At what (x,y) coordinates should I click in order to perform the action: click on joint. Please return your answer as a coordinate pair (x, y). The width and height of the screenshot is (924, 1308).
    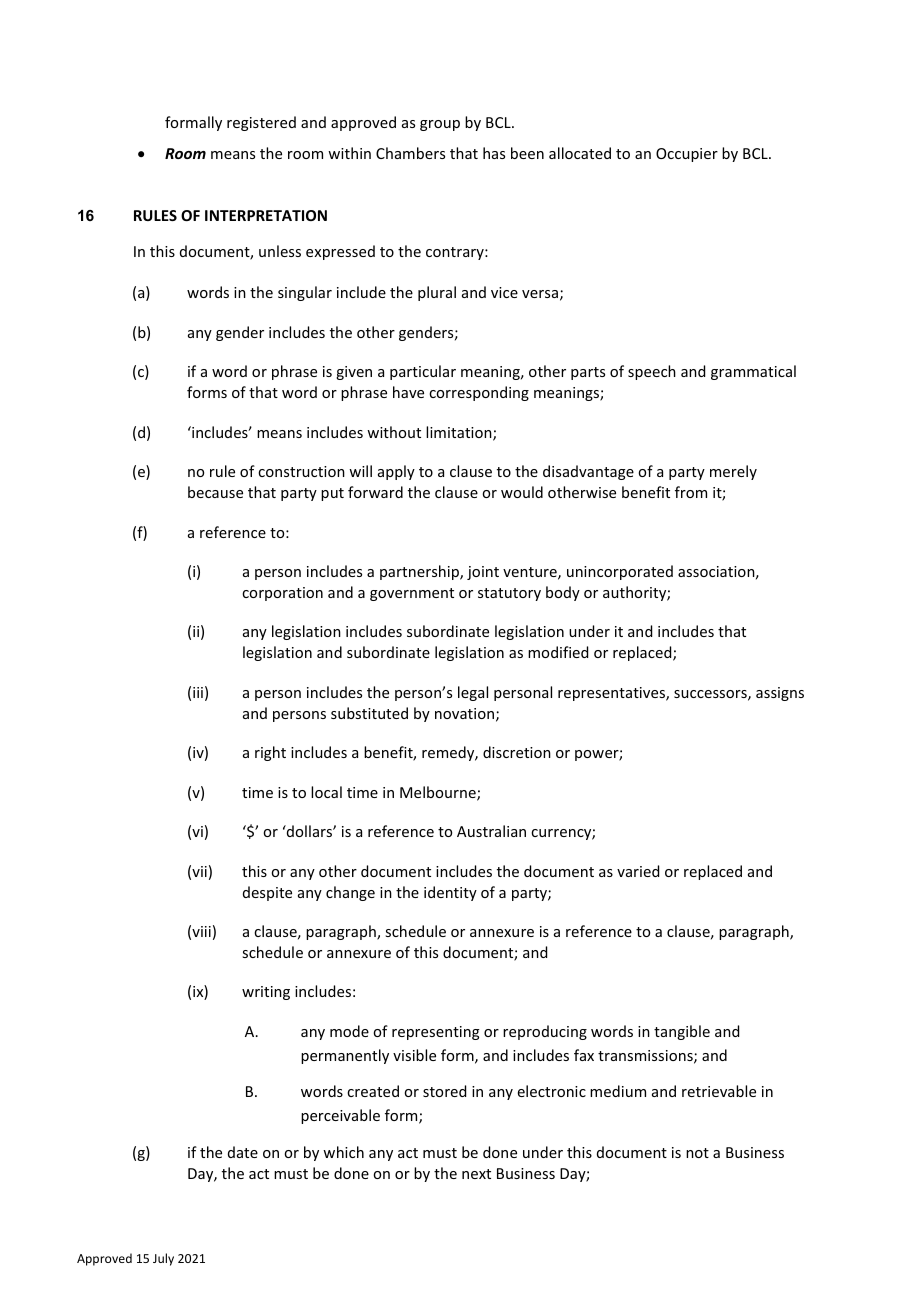
    Looking at the image, I should click on (483, 573).
